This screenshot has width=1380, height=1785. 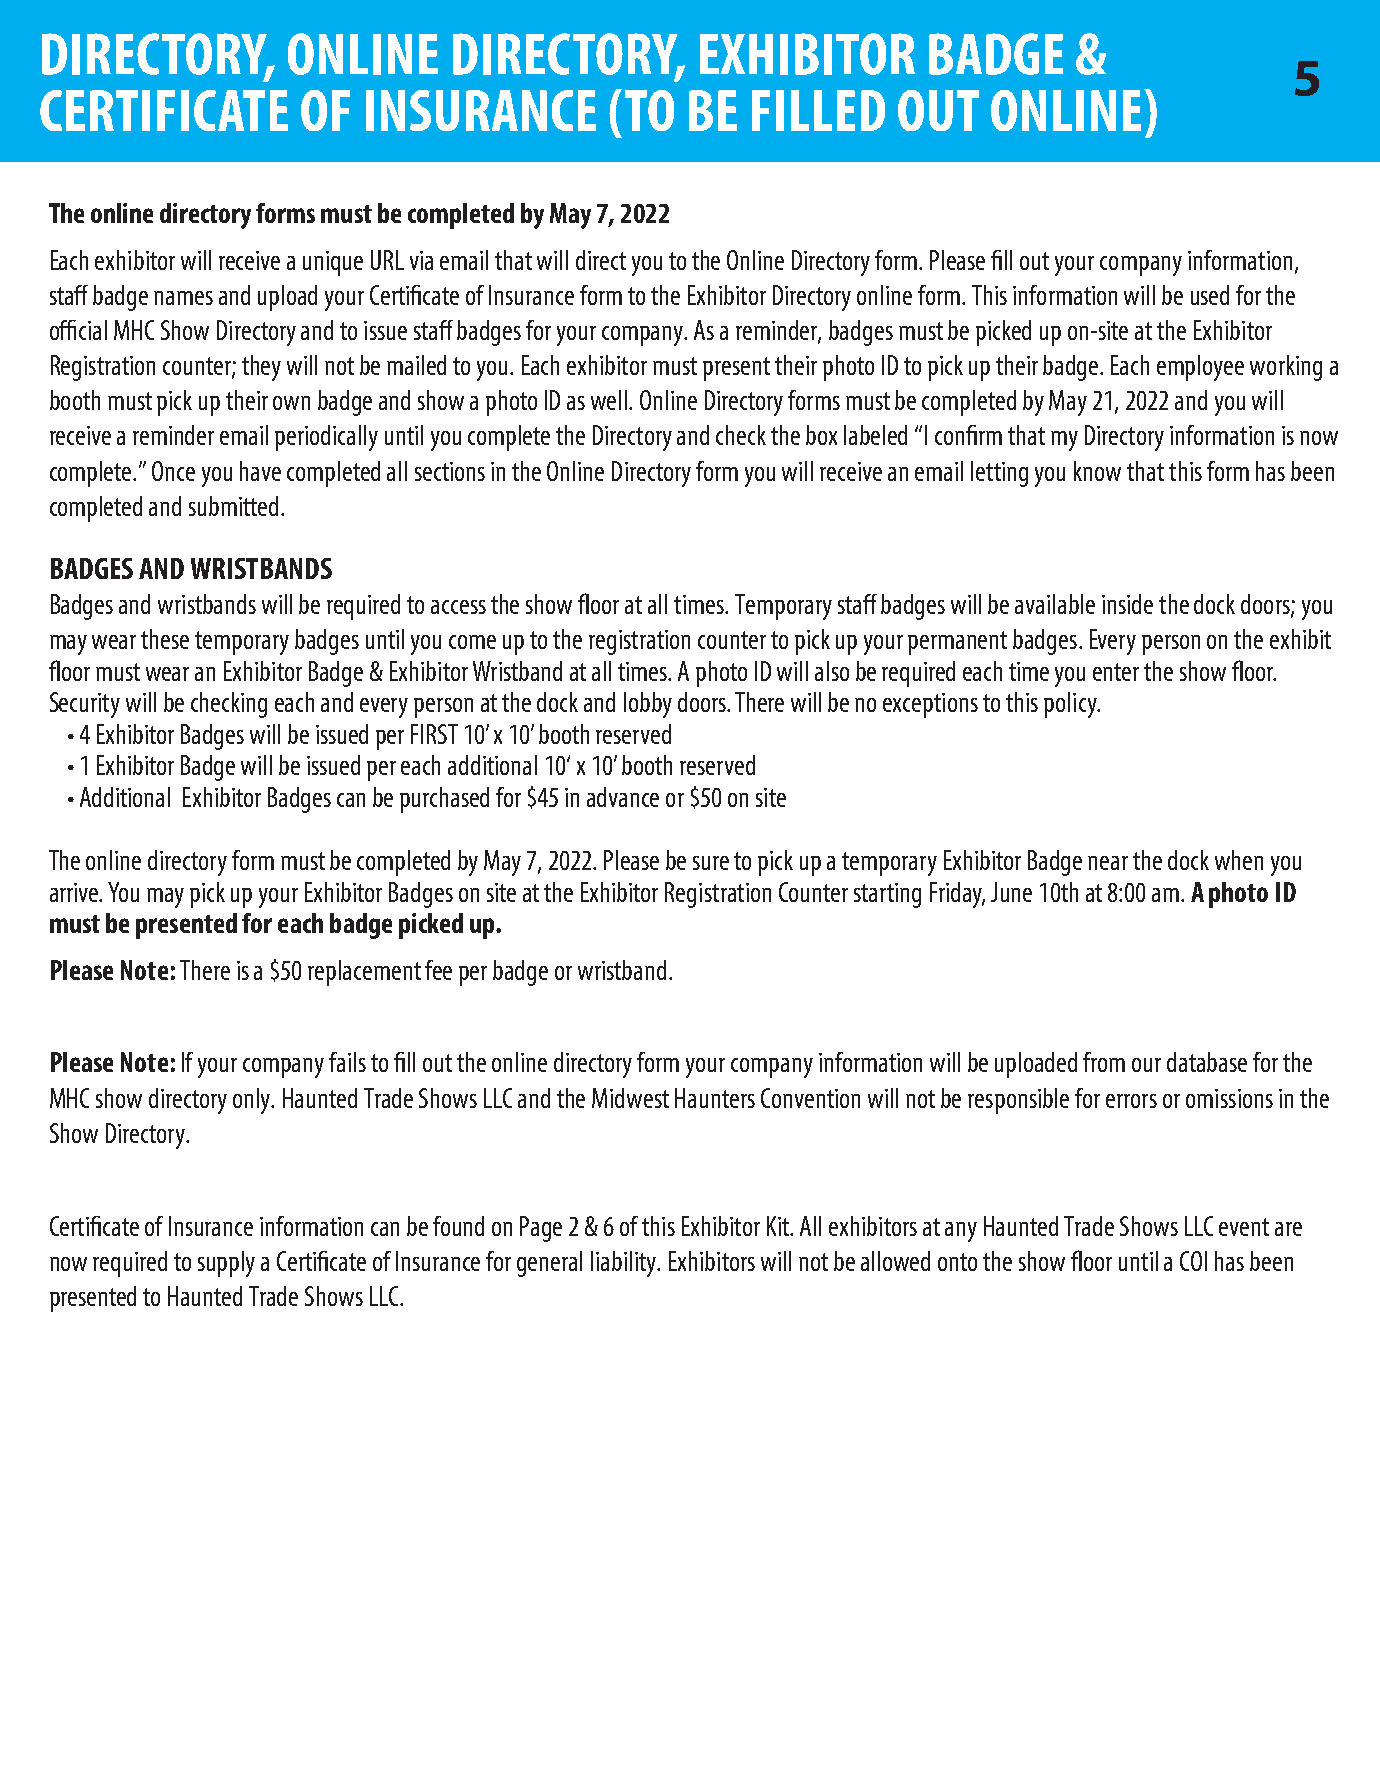 I want to click on unique, so click(x=333, y=263).
